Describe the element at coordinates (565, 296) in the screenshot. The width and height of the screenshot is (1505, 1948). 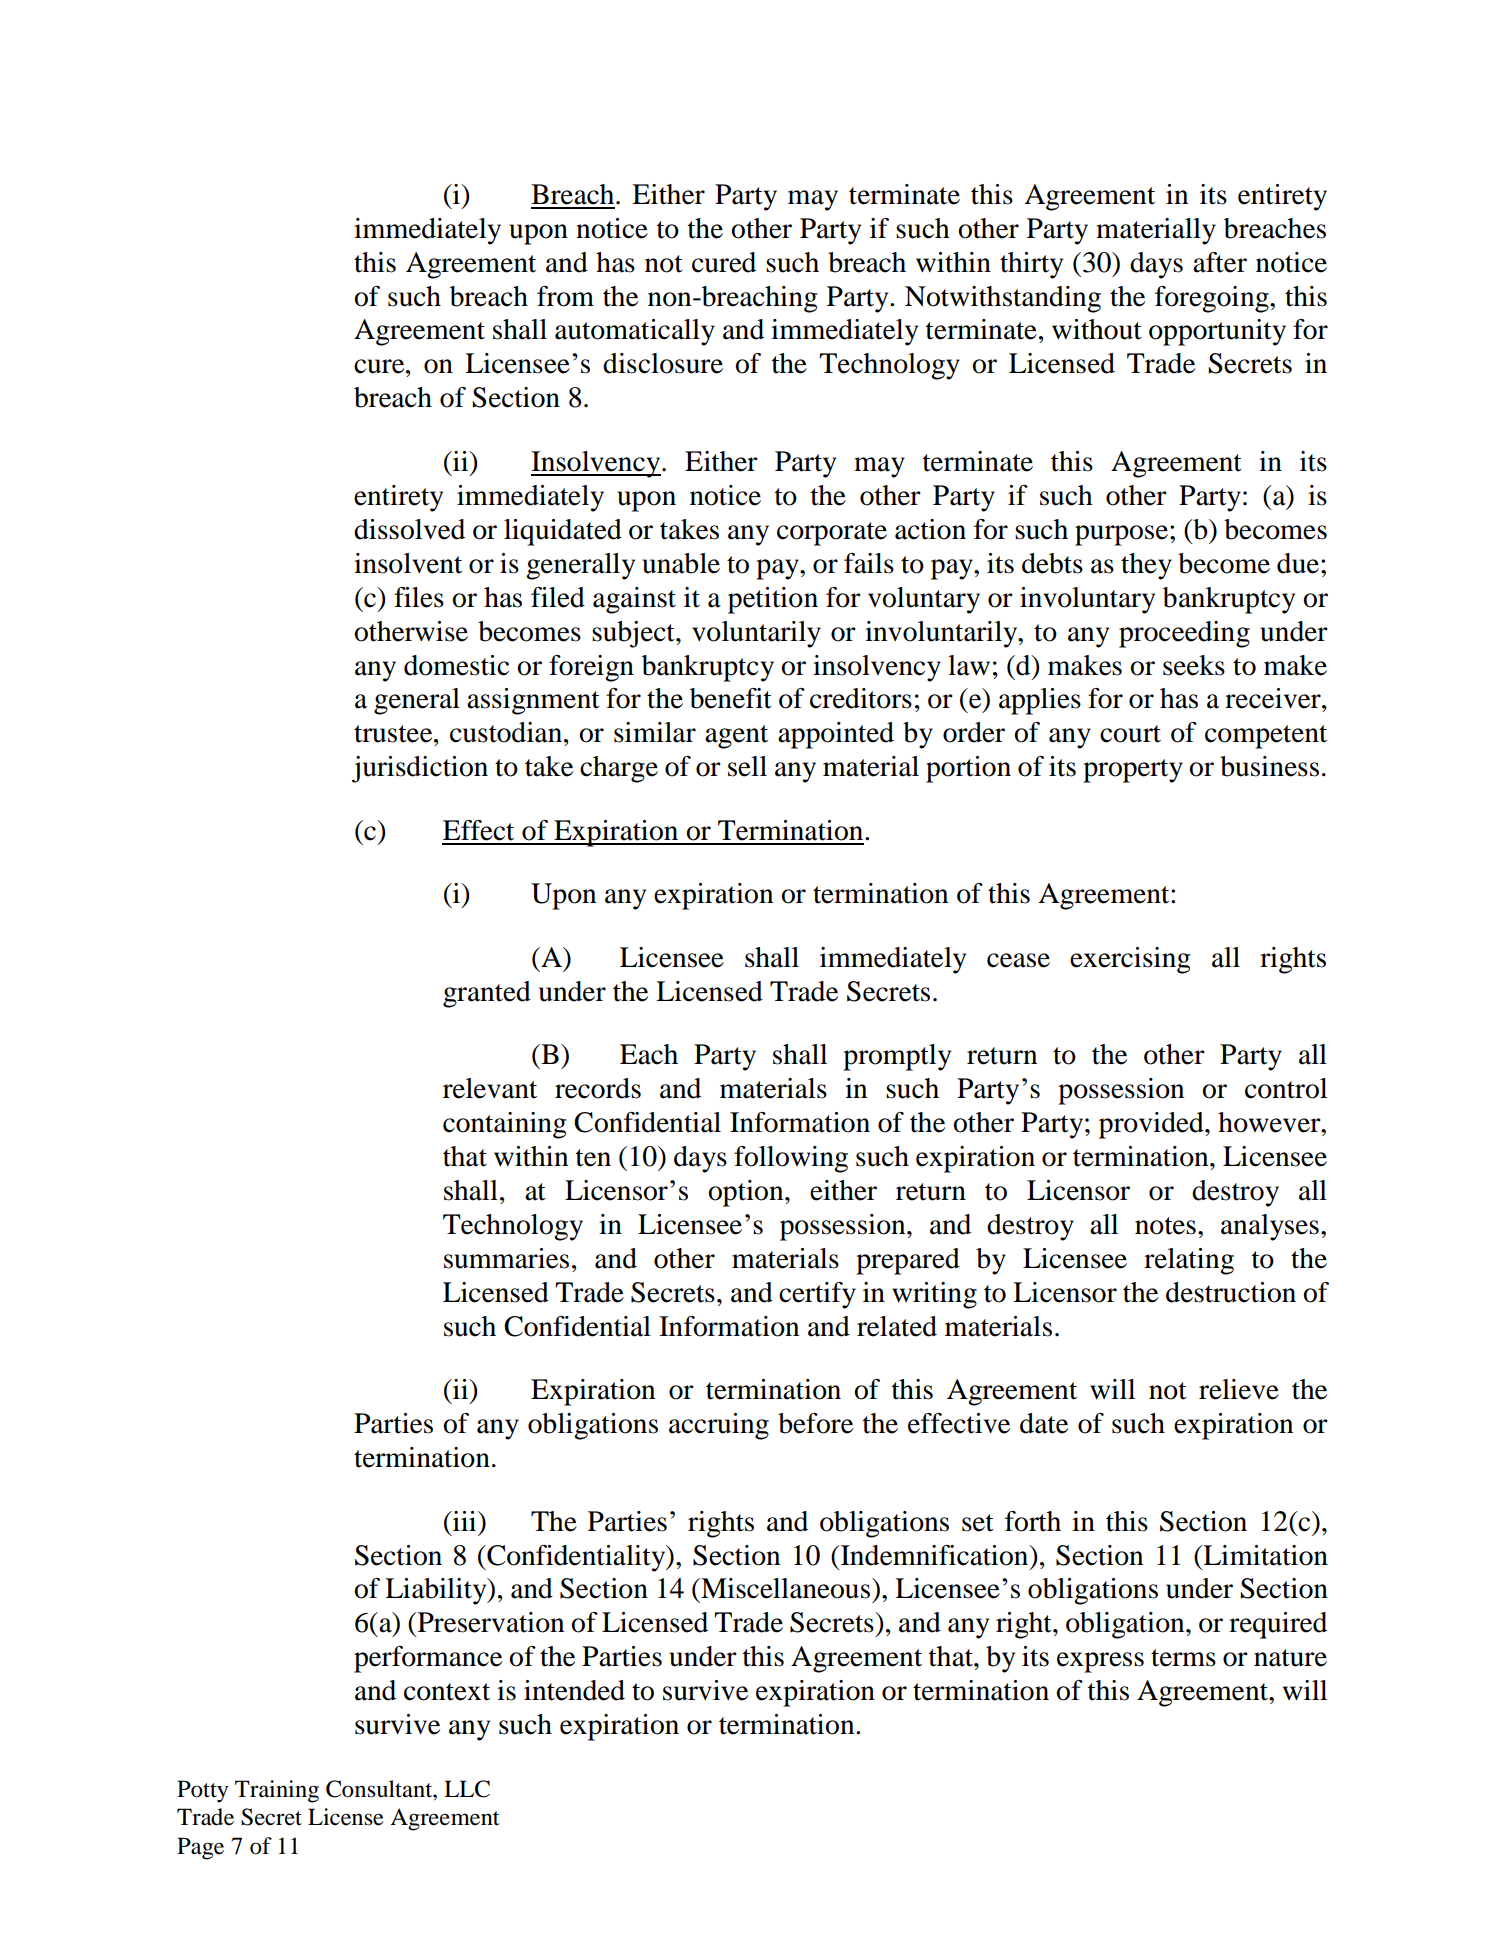
I see `from` at that location.
